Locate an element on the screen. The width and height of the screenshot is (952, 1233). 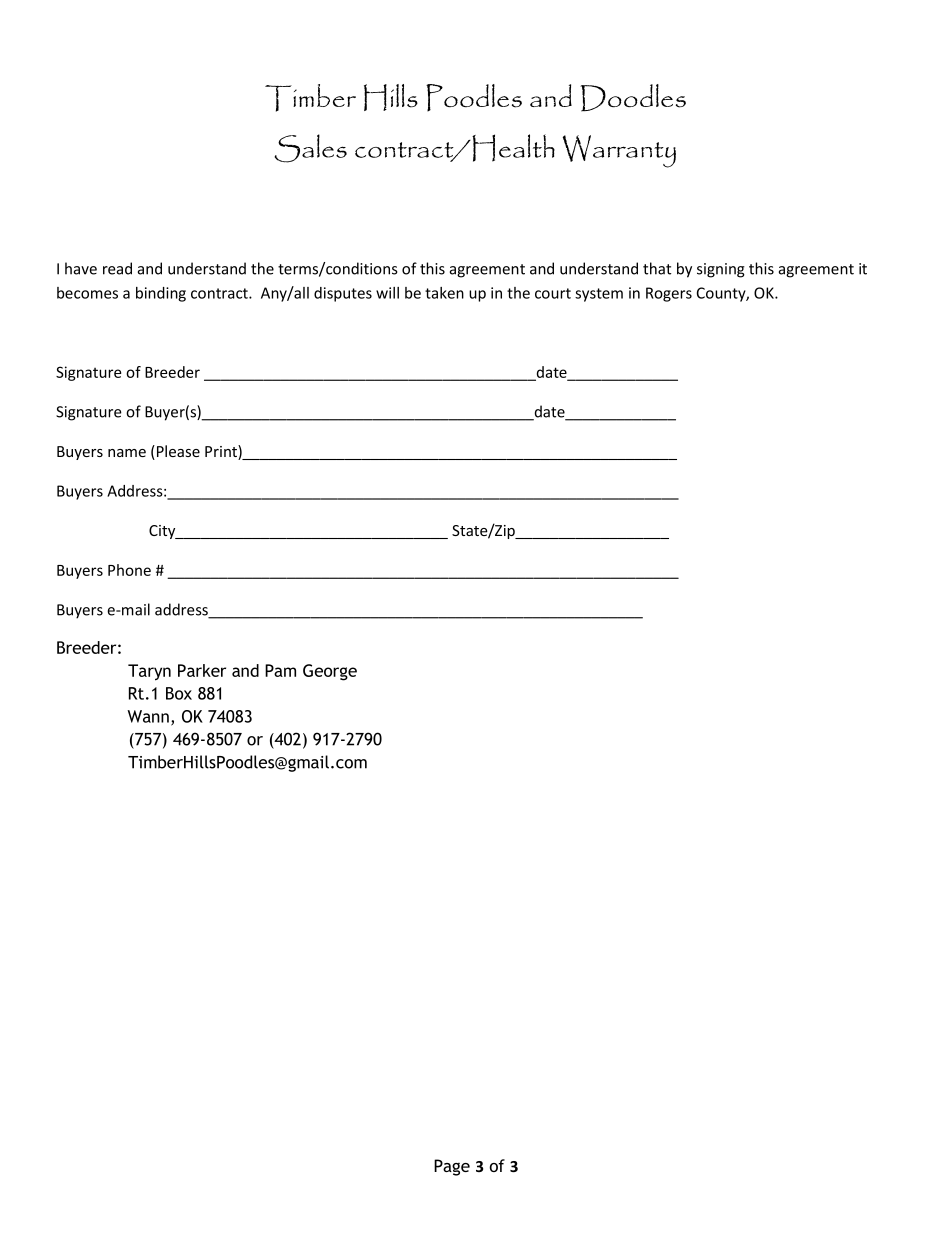
Sales is located at coordinates (310, 148).
